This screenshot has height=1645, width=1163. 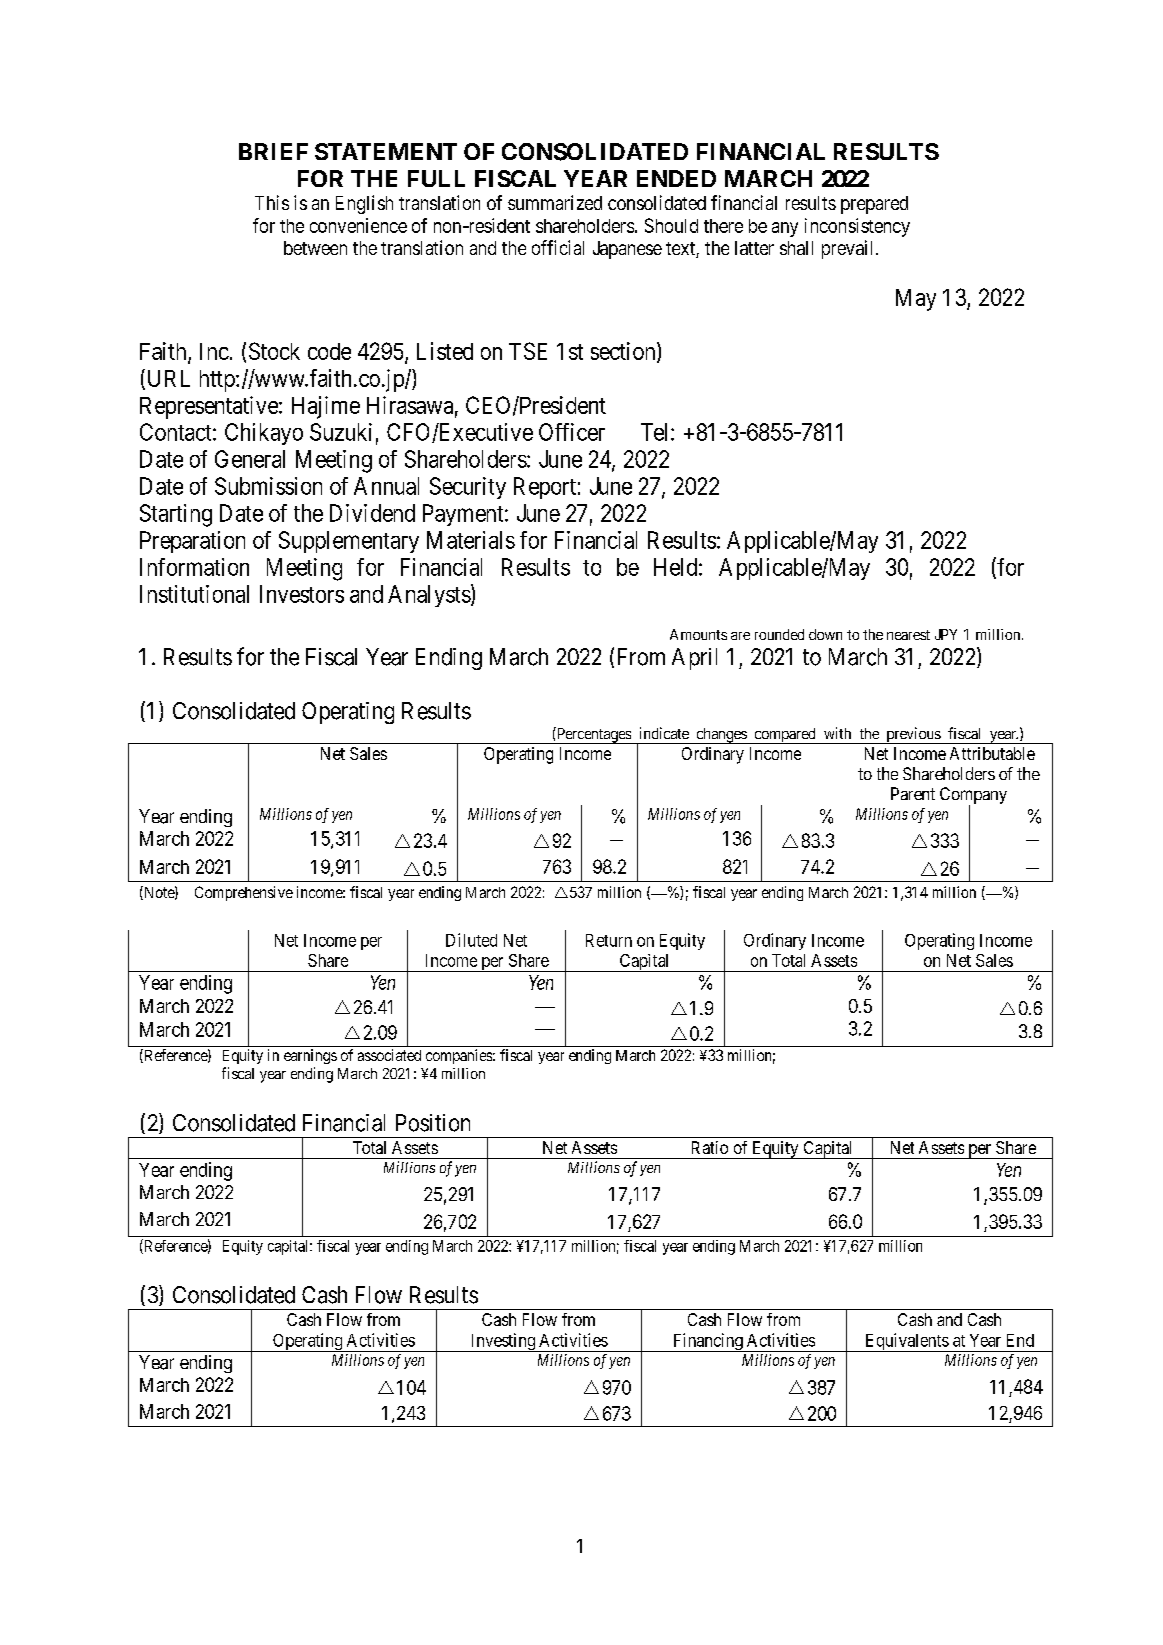 What do you see at coordinates (913, 793) in the screenshot?
I see `Parent` at bounding box center [913, 793].
